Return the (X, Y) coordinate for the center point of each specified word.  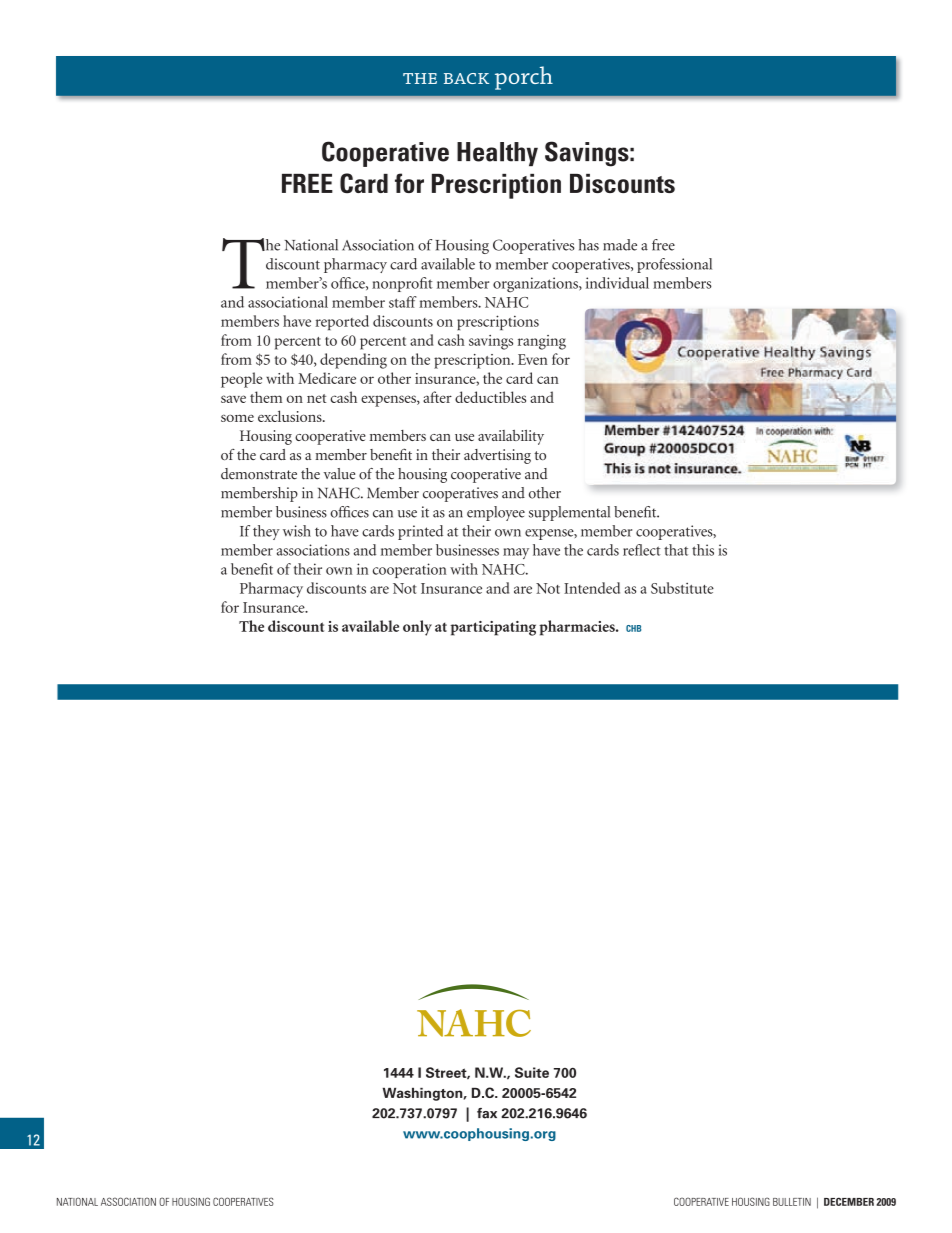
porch (524, 78)
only (417, 628)
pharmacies (578, 628)
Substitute (682, 588)
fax (487, 1113)
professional (674, 265)
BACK (466, 78)
